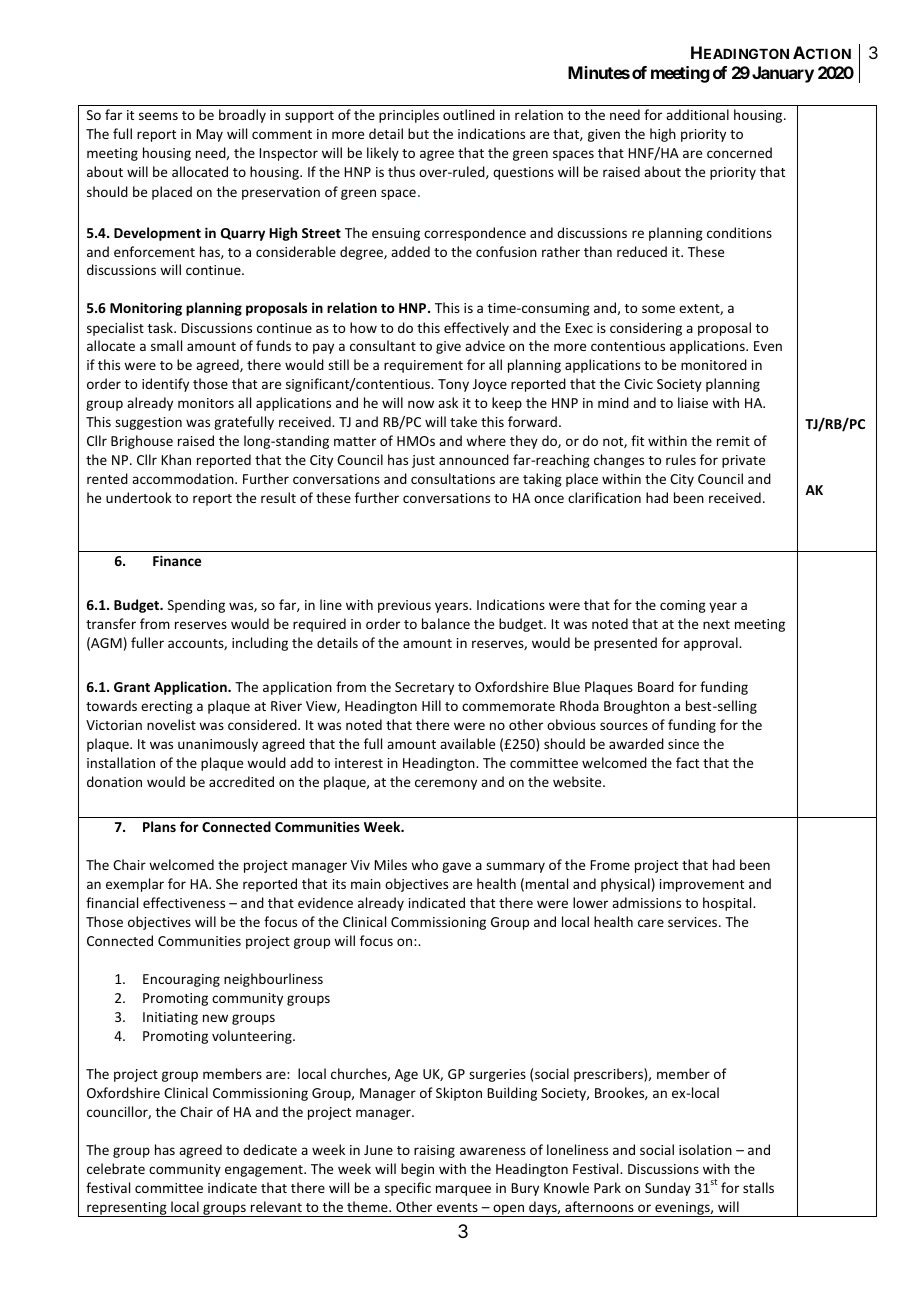 This image has width=924, height=1309. What do you see at coordinates (446, 784) in the image?
I see `ceremony` at bounding box center [446, 784].
